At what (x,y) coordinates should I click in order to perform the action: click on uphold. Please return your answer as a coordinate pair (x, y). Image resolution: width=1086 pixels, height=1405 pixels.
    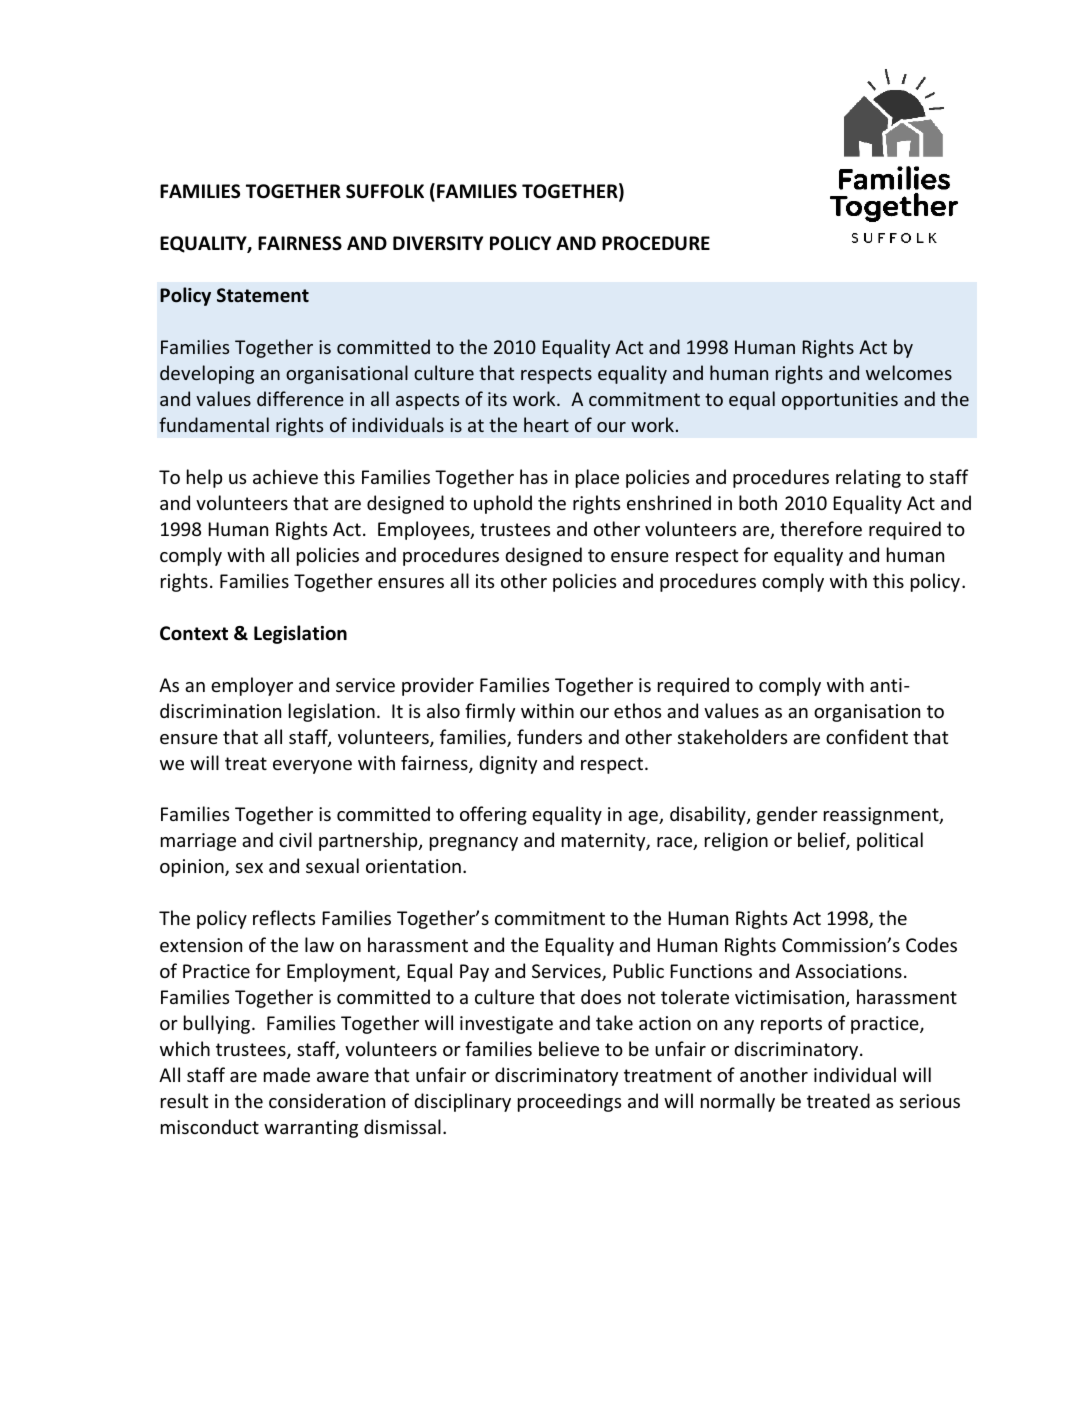
    Looking at the image, I should click on (503, 504).
